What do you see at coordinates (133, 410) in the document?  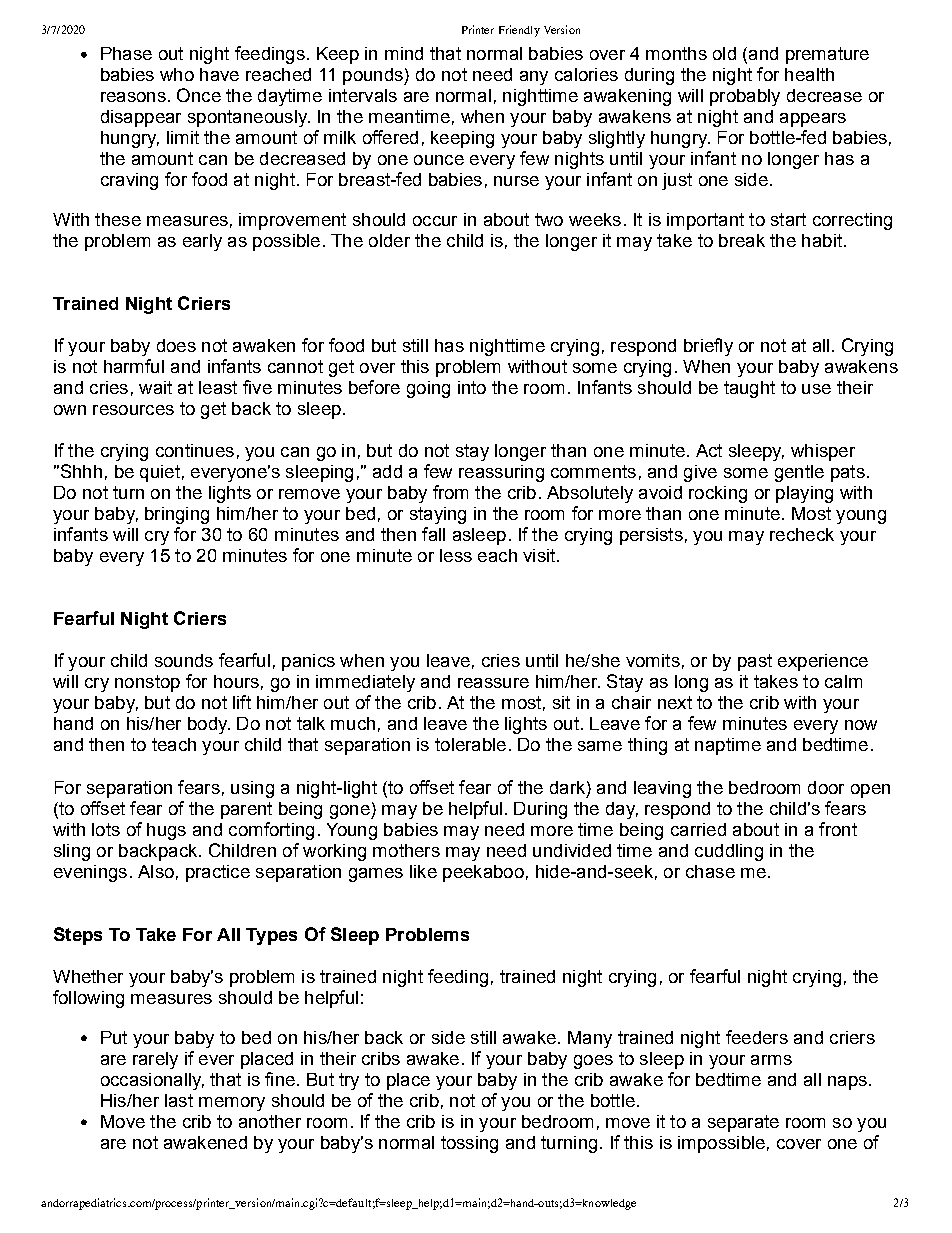 I see `resources` at bounding box center [133, 410].
